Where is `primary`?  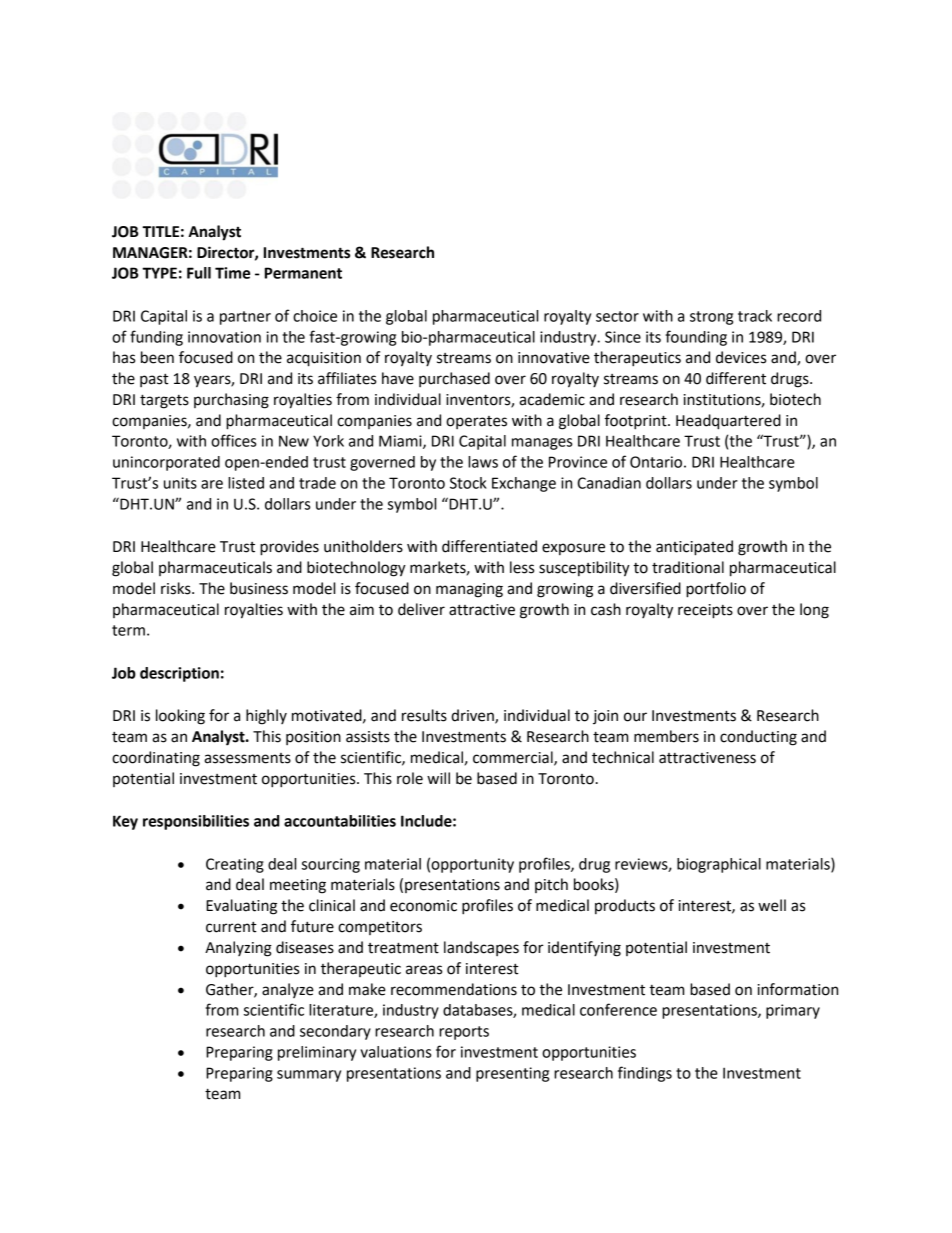 primary is located at coordinates (793, 1011).
